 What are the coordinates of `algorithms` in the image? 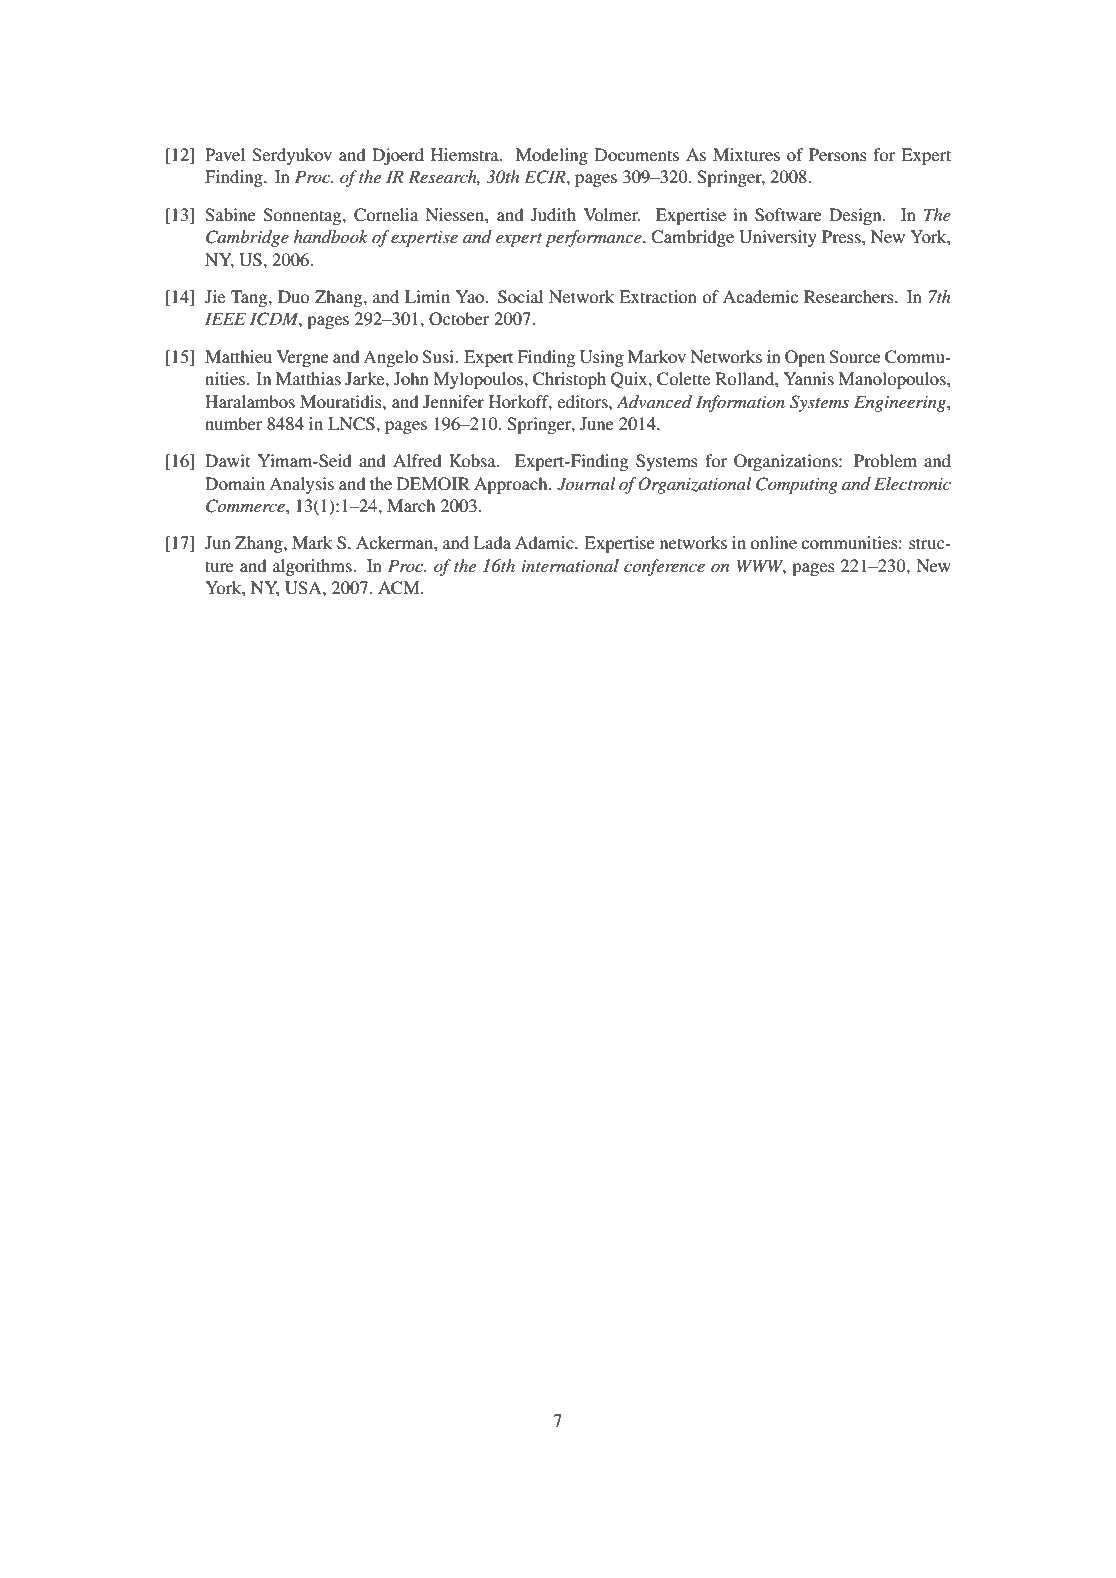 It's located at (313, 567).
